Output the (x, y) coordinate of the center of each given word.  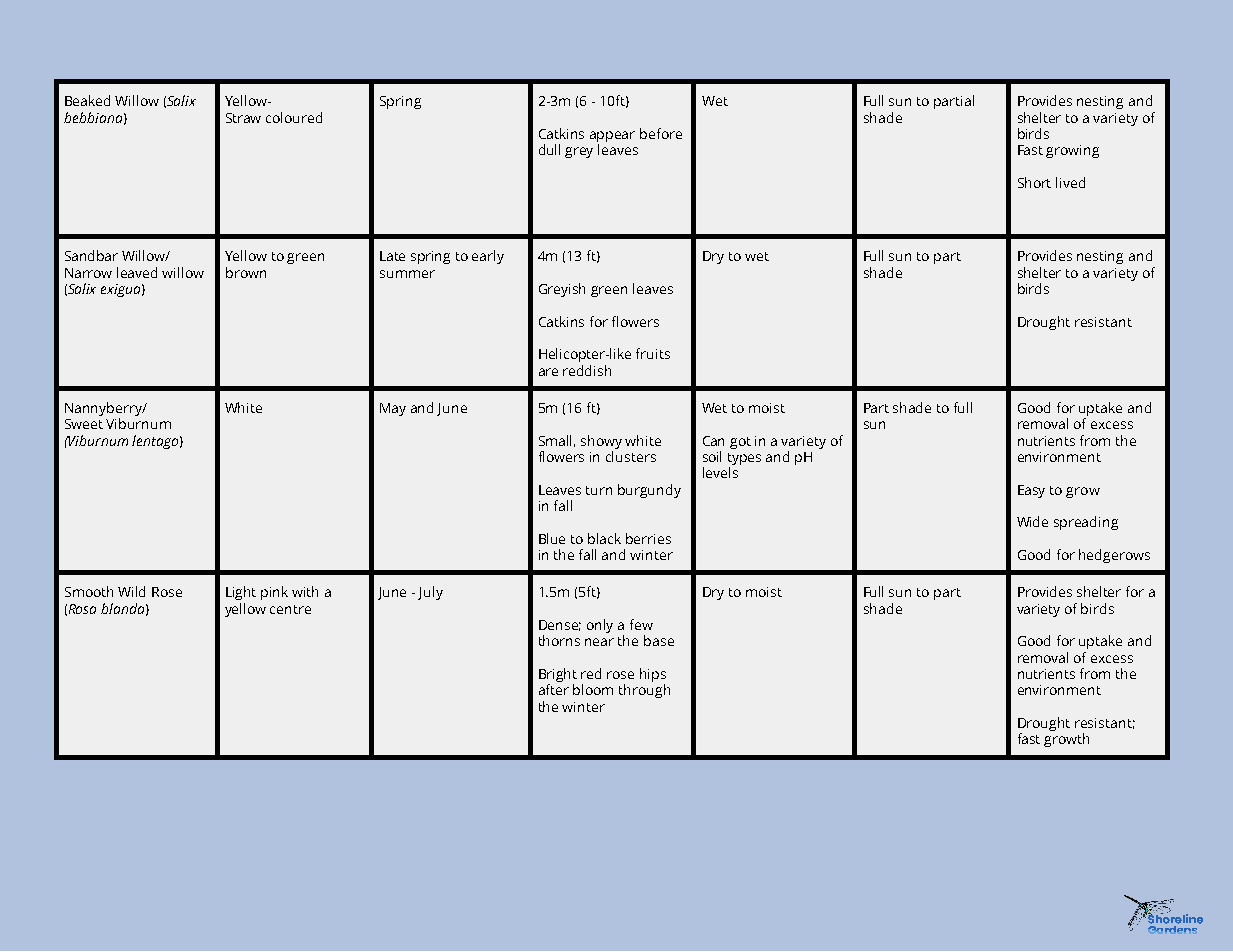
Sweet (84, 424)
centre (290, 609)
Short (1034, 182)
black (604, 538)
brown (246, 272)
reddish (587, 370)
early (488, 257)
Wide (1032, 521)
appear (612, 138)
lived (1070, 182)
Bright (558, 676)
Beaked (87, 100)
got (740, 443)
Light (241, 593)
